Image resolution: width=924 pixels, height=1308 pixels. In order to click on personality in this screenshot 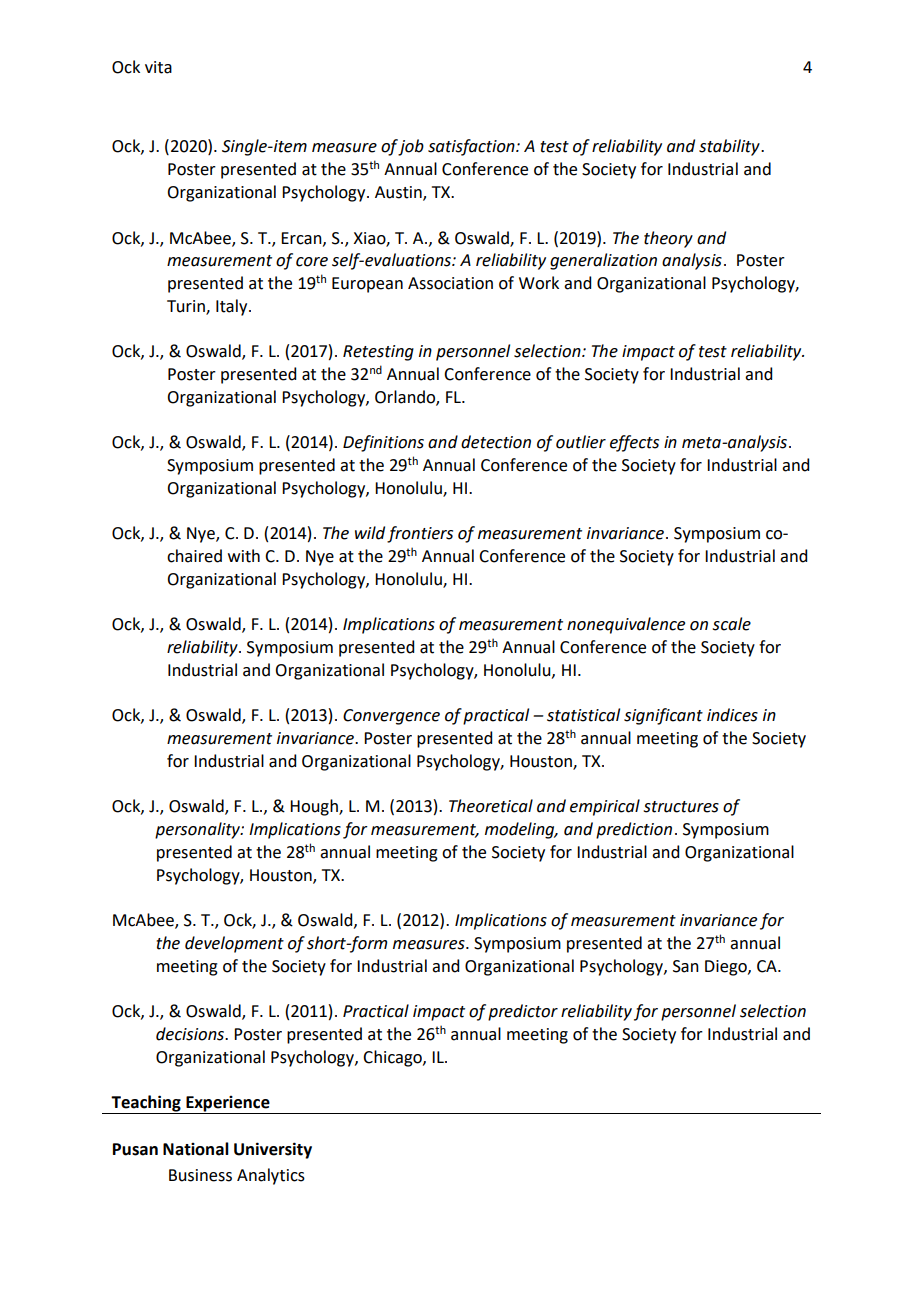, I will do `click(198, 830)`.
